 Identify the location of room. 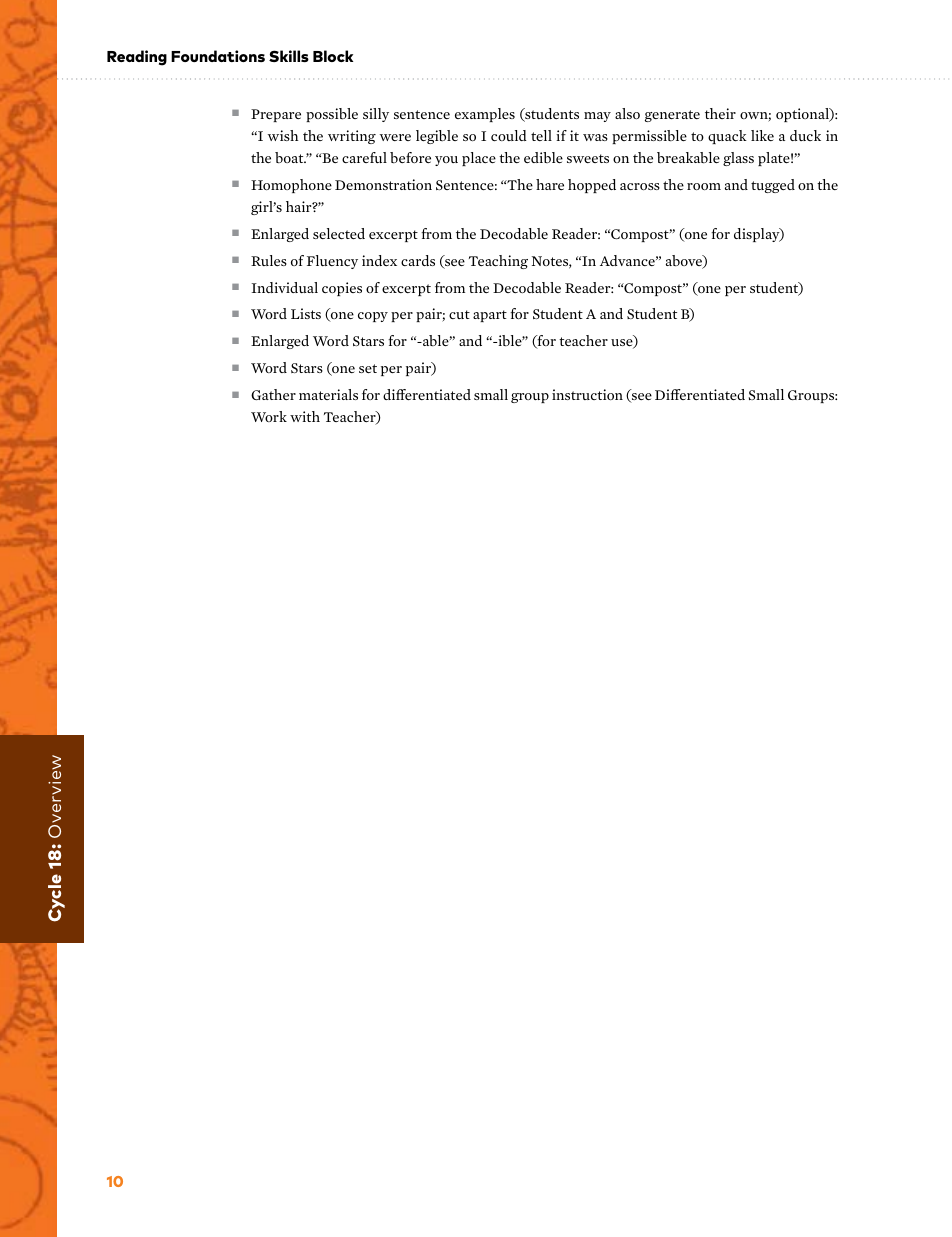
(704, 186).
